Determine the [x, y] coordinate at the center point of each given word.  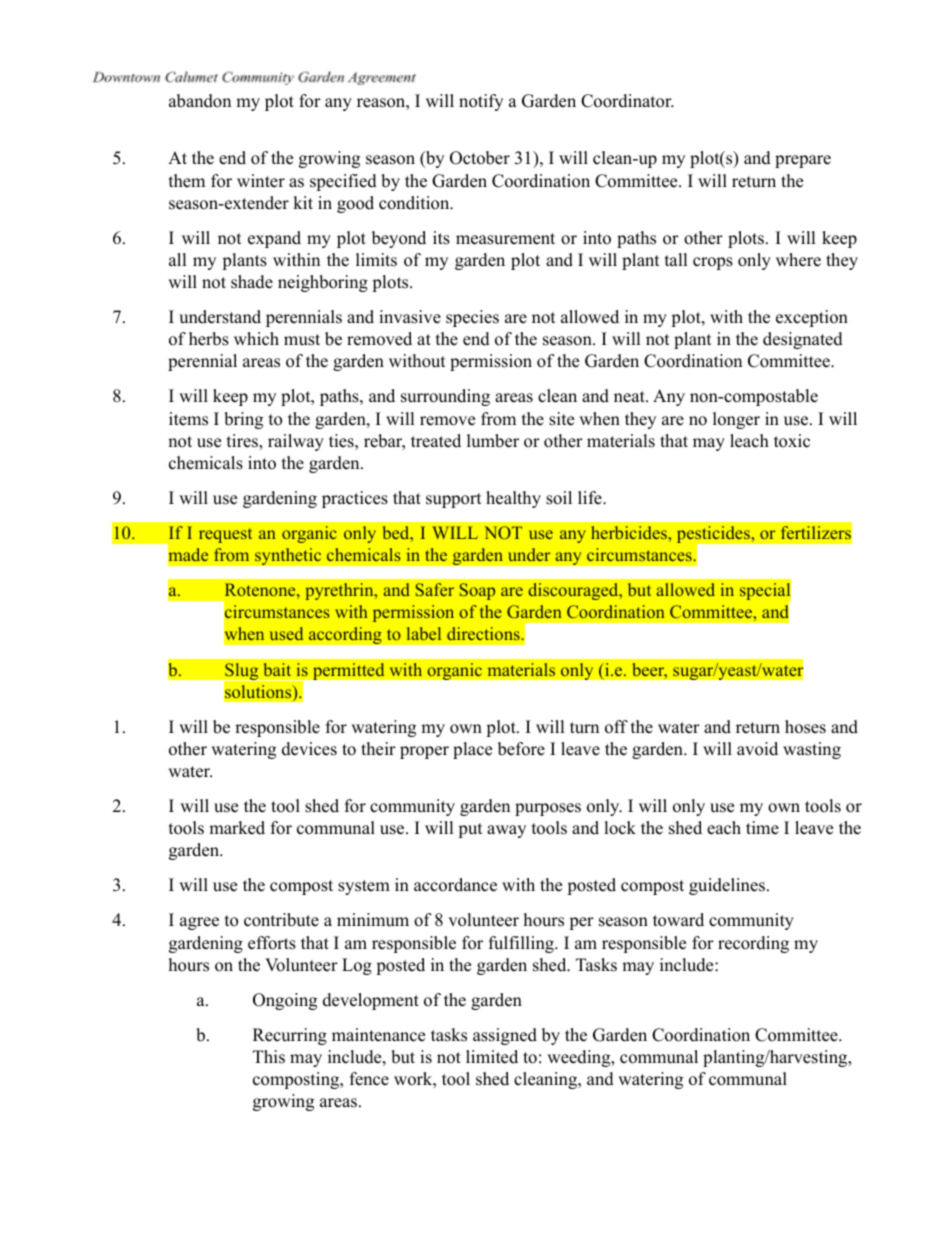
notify [481, 102]
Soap [477, 591]
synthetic [288, 556]
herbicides [630, 532]
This [269, 1057]
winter [261, 181]
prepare [803, 161]
